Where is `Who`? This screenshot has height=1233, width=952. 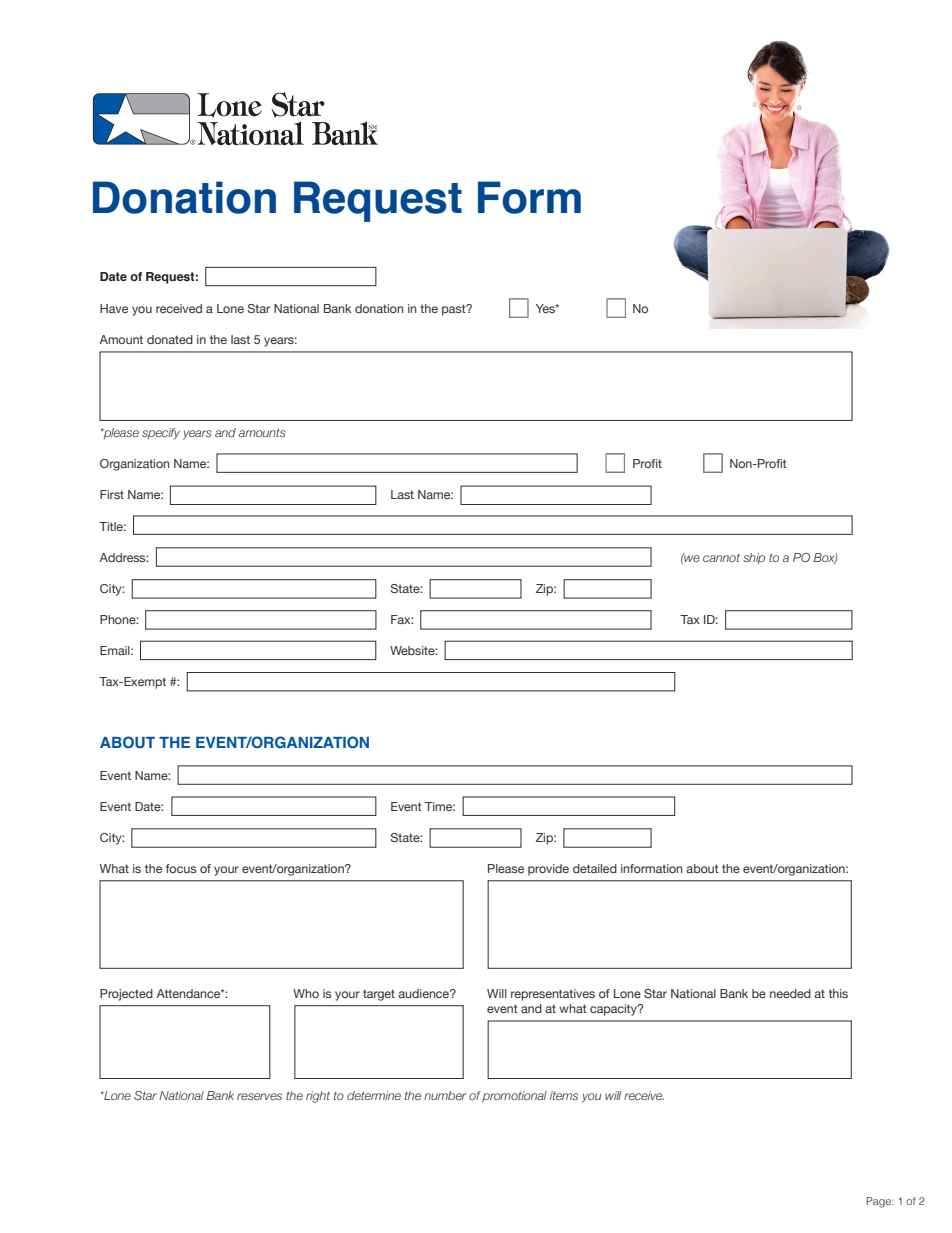 Who is located at coordinates (306, 993).
